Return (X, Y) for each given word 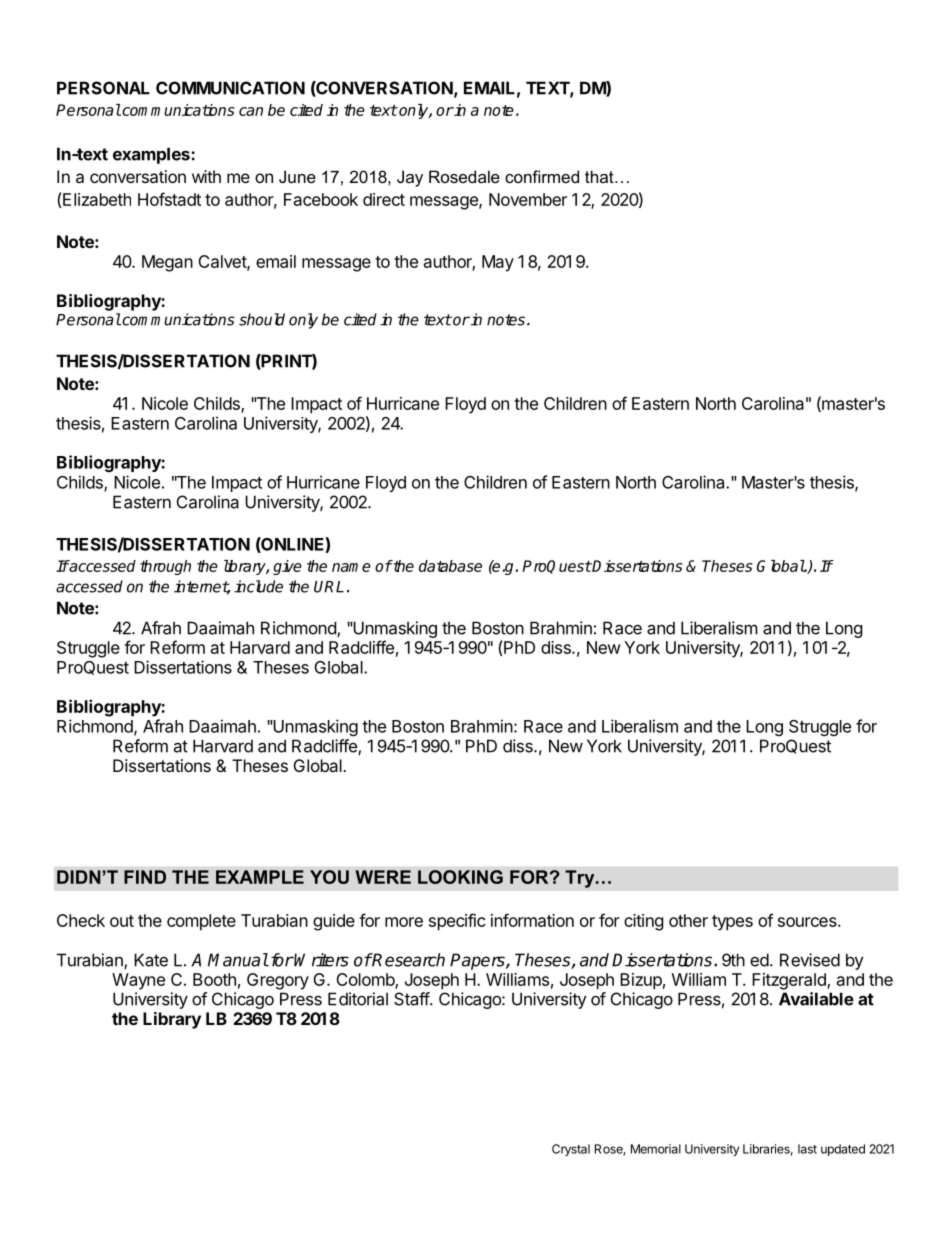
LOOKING (460, 877)
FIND (145, 877)
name (351, 567)
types (732, 923)
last (807, 1149)
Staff (412, 999)
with (206, 176)
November (528, 199)
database (450, 566)
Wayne (138, 981)
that (600, 176)
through (165, 567)
